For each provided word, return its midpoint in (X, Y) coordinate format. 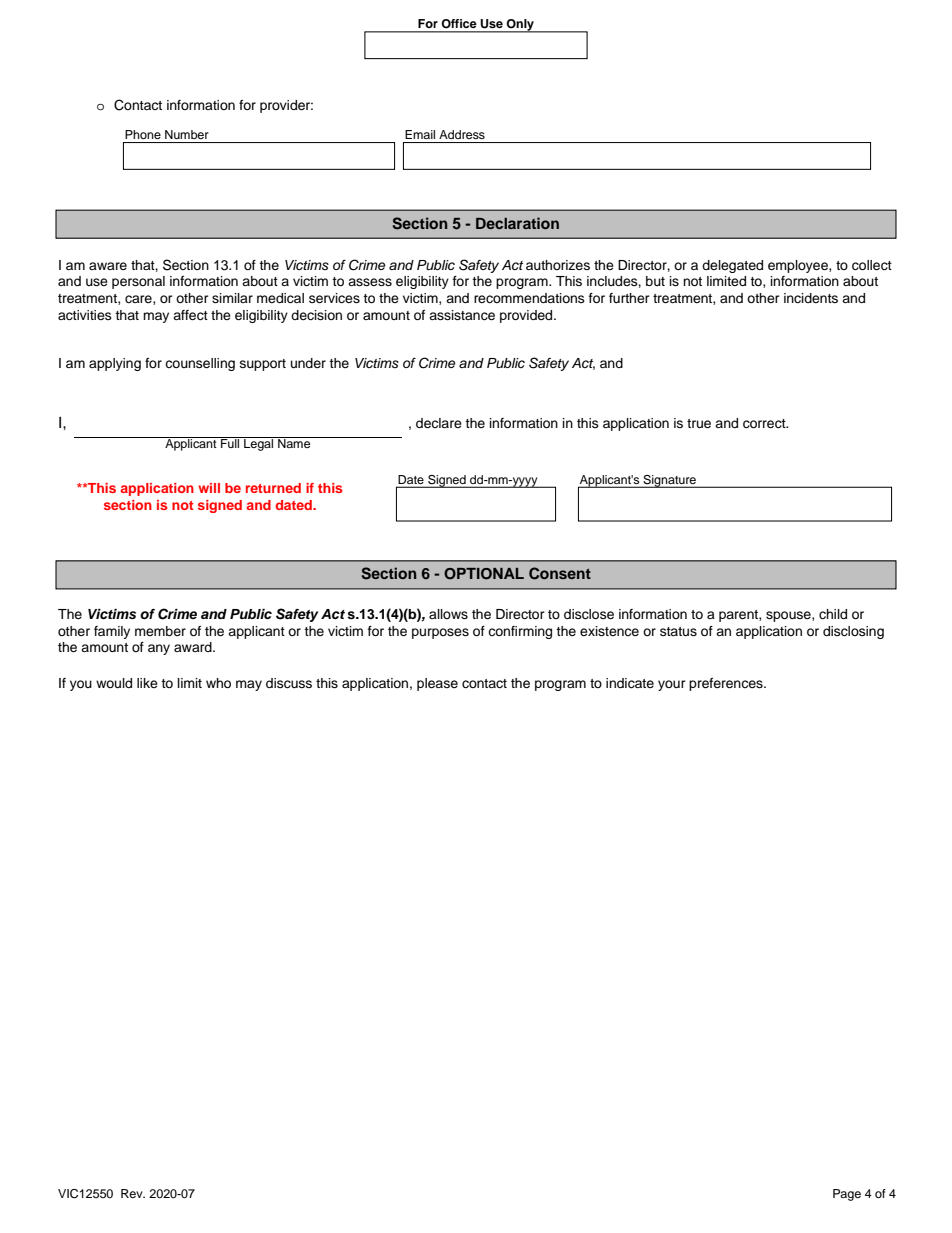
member (160, 631)
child (833, 614)
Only (520, 26)
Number (187, 134)
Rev (133, 1193)
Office (459, 23)
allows (448, 614)
